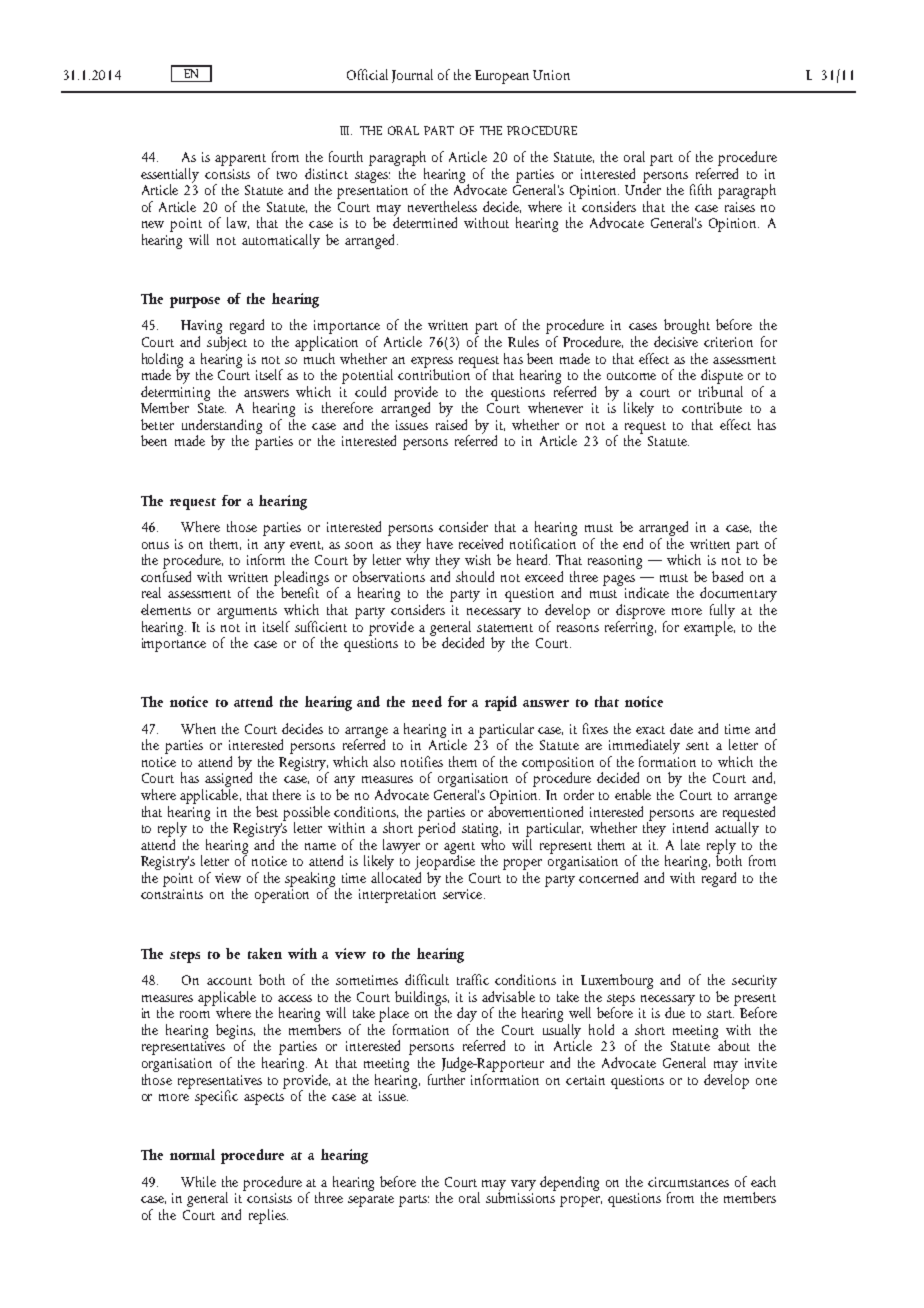 The height and width of the page is (1308, 924). I want to click on apparent, so click(240, 160).
